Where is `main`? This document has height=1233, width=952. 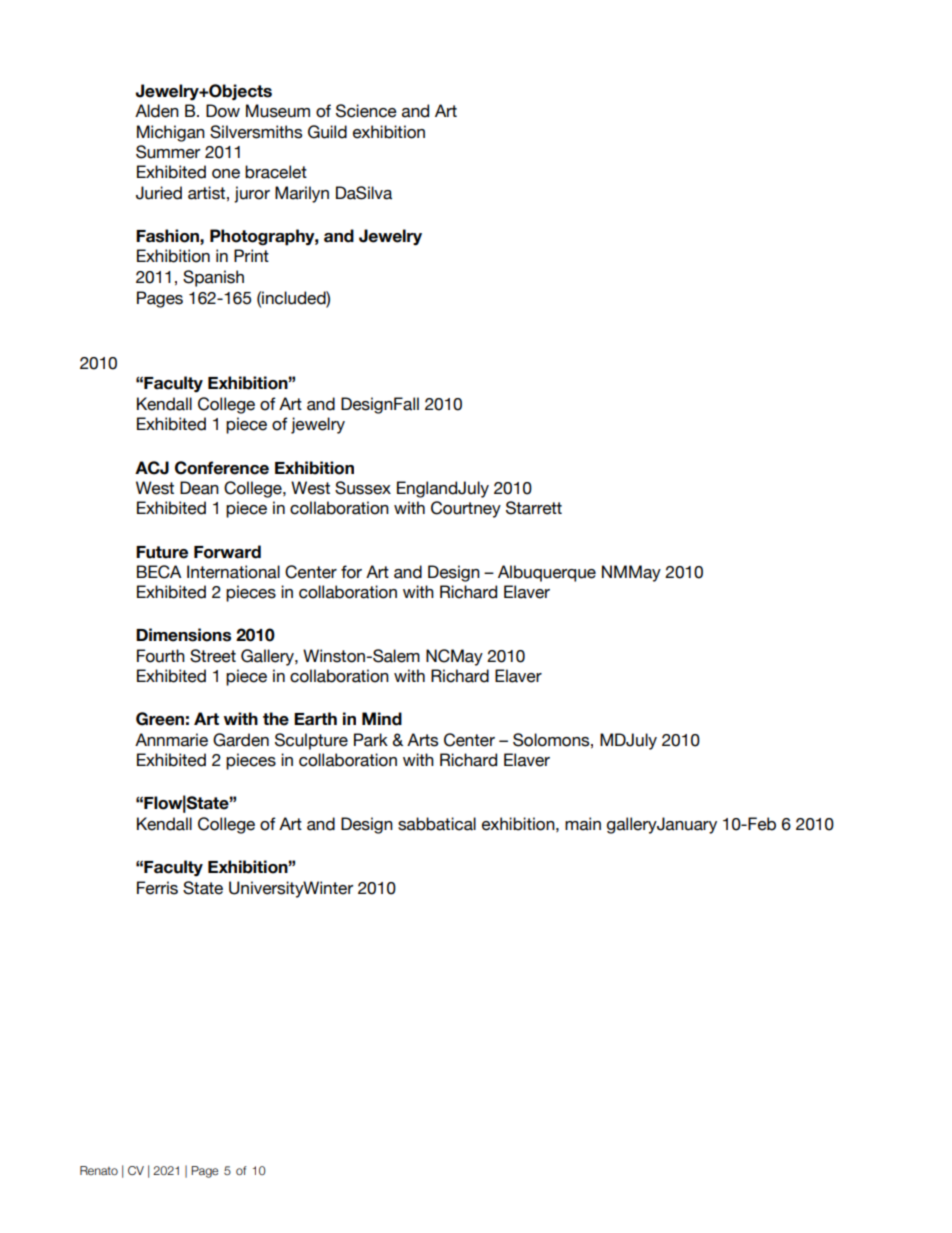
main is located at coordinates (583, 824).
